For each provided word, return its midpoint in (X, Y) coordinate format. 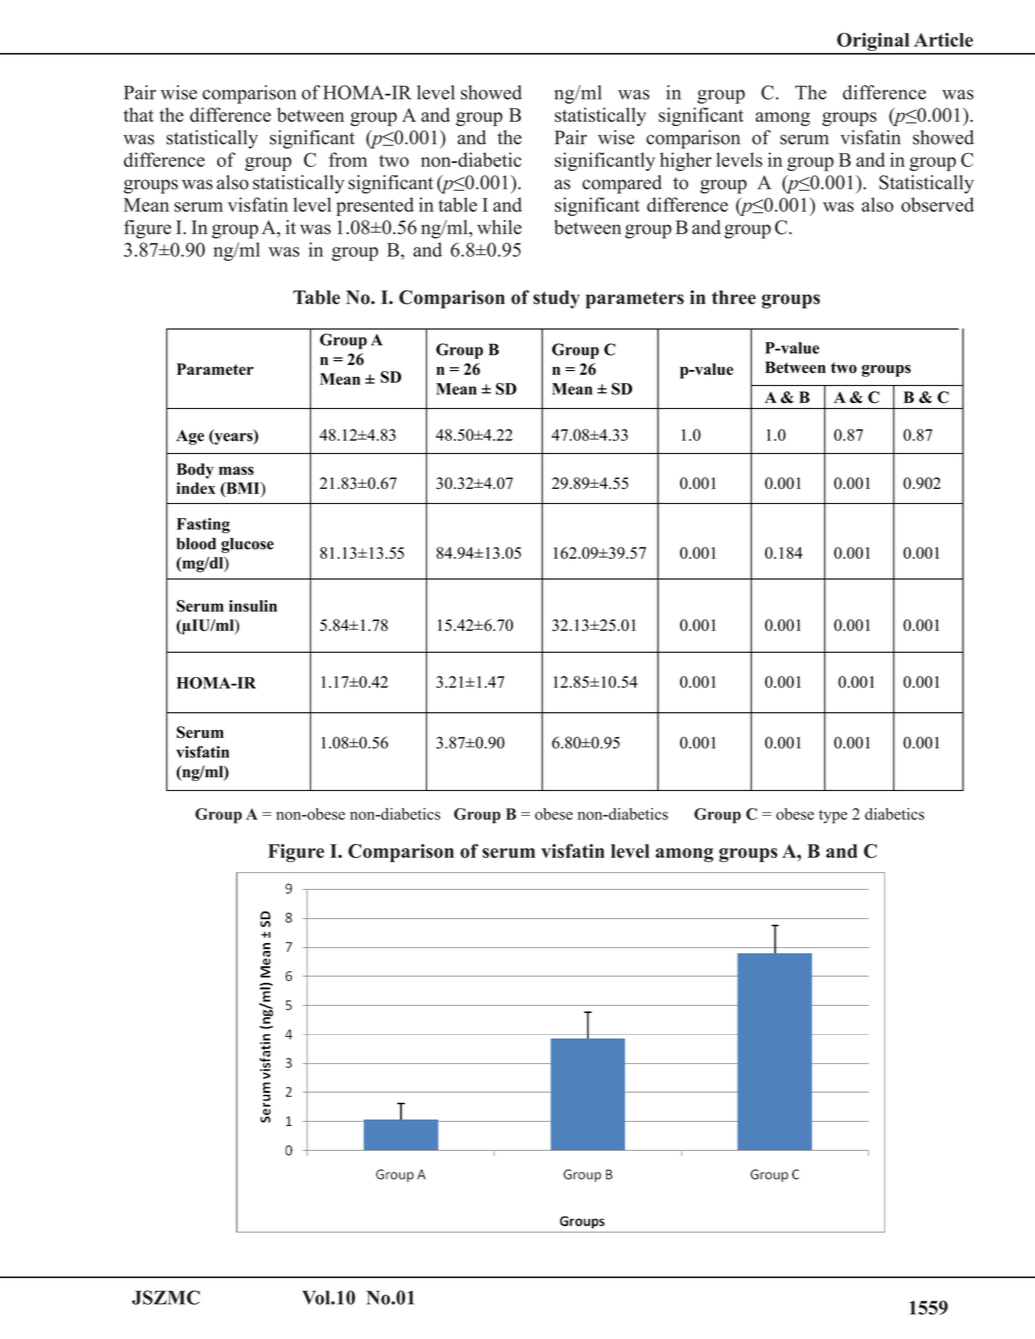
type (833, 817)
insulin (253, 606)
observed (937, 204)
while (499, 227)
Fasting (203, 526)
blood (196, 544)
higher (686, 161)
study (556, 299)
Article (943, 40)
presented (375, 206)
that (139, 114)
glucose (247, 545)
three (734, 297)
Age (190, 437)
